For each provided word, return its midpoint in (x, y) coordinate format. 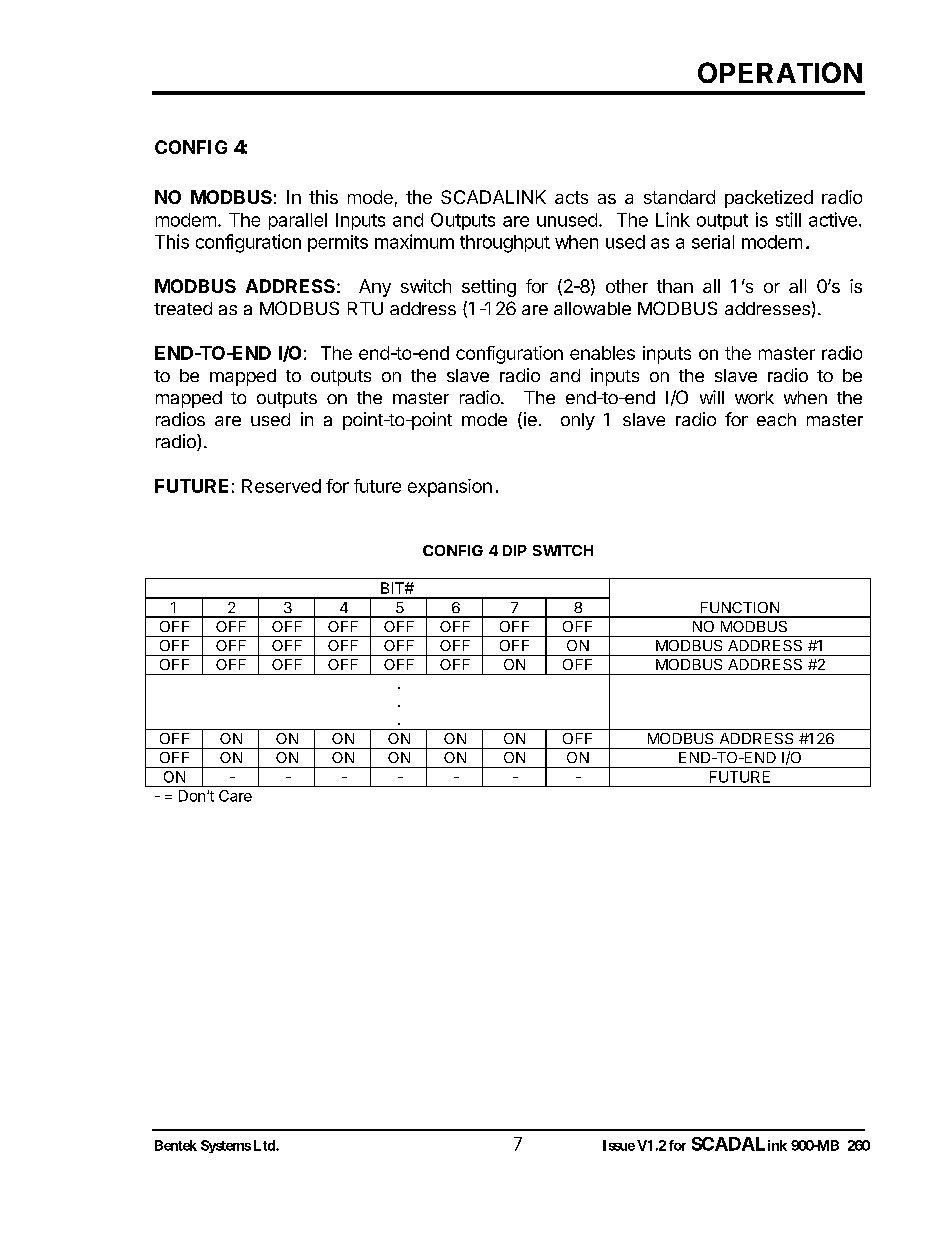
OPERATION (780, 72)
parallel (298, 221)
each (776, 419)
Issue (619, 1145)
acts (571, 197)
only (578, 421)
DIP (515, 550)
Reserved (281, 486)
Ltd (265, 1145)
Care (235, 796)
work (754, 397)
